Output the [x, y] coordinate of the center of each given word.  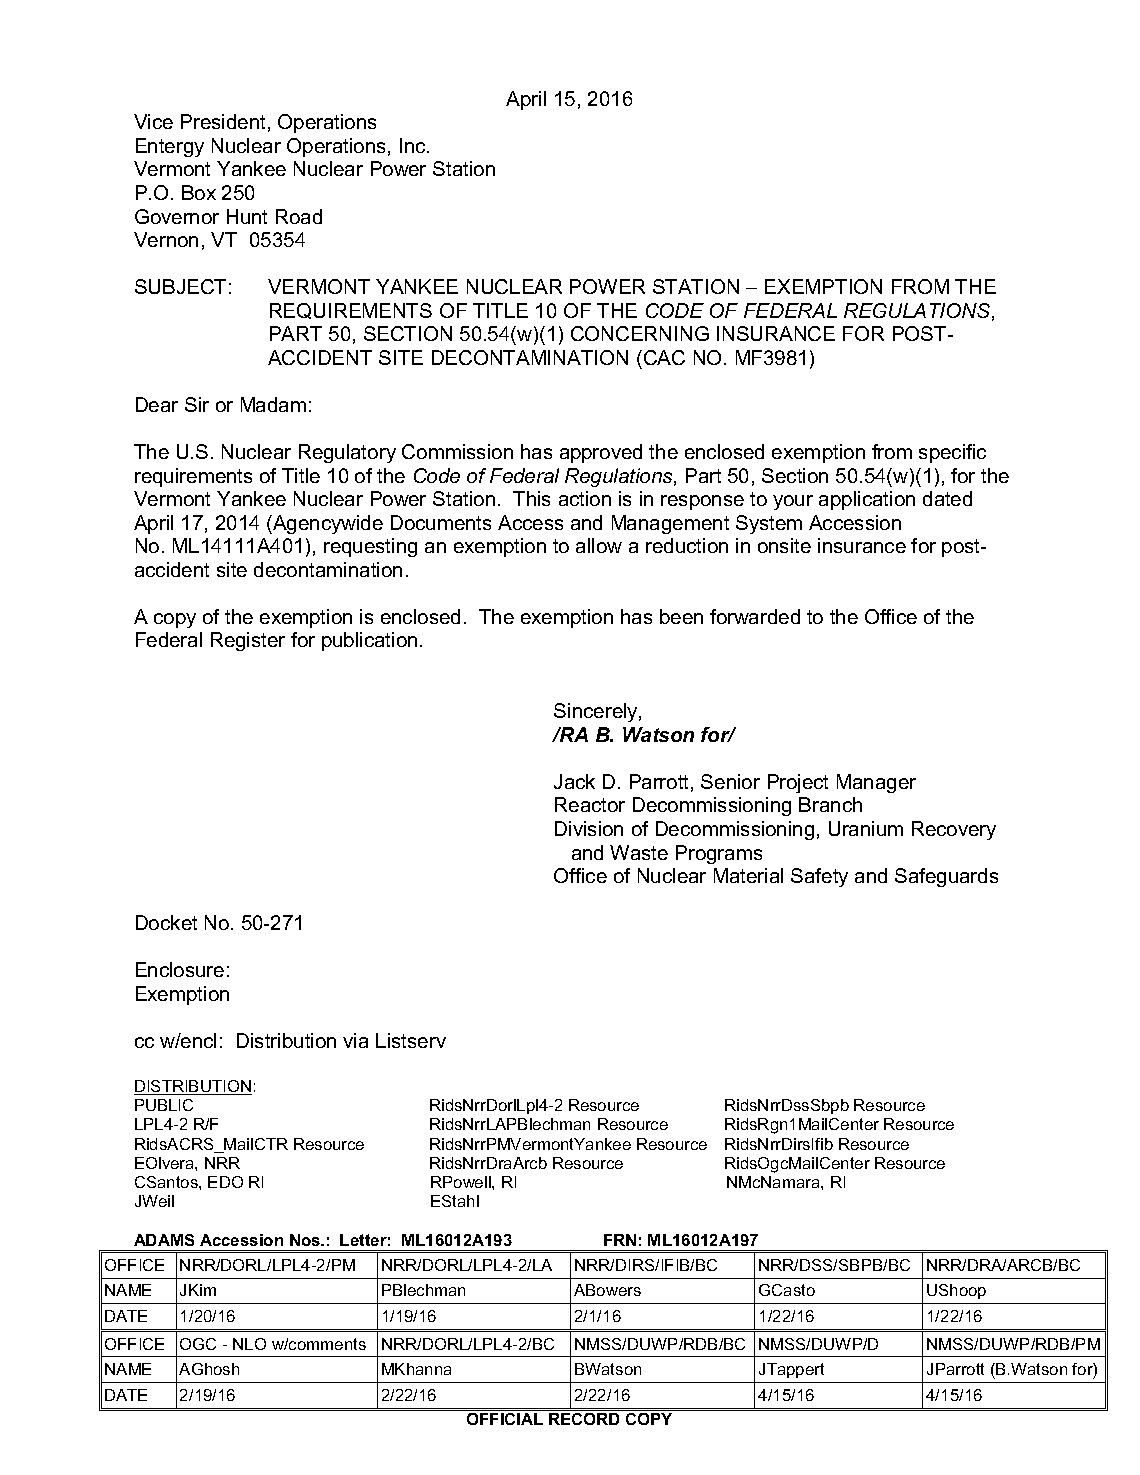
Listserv [411, 1040]
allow [599, 545]
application [867, 500]
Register [248, 641]
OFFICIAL [505, 1419]
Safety [819, 877]
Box [199, 192]
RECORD [584, 1419]
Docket [166, 922]
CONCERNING [640, 333]
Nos [306, 1240]
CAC [664, 357]
